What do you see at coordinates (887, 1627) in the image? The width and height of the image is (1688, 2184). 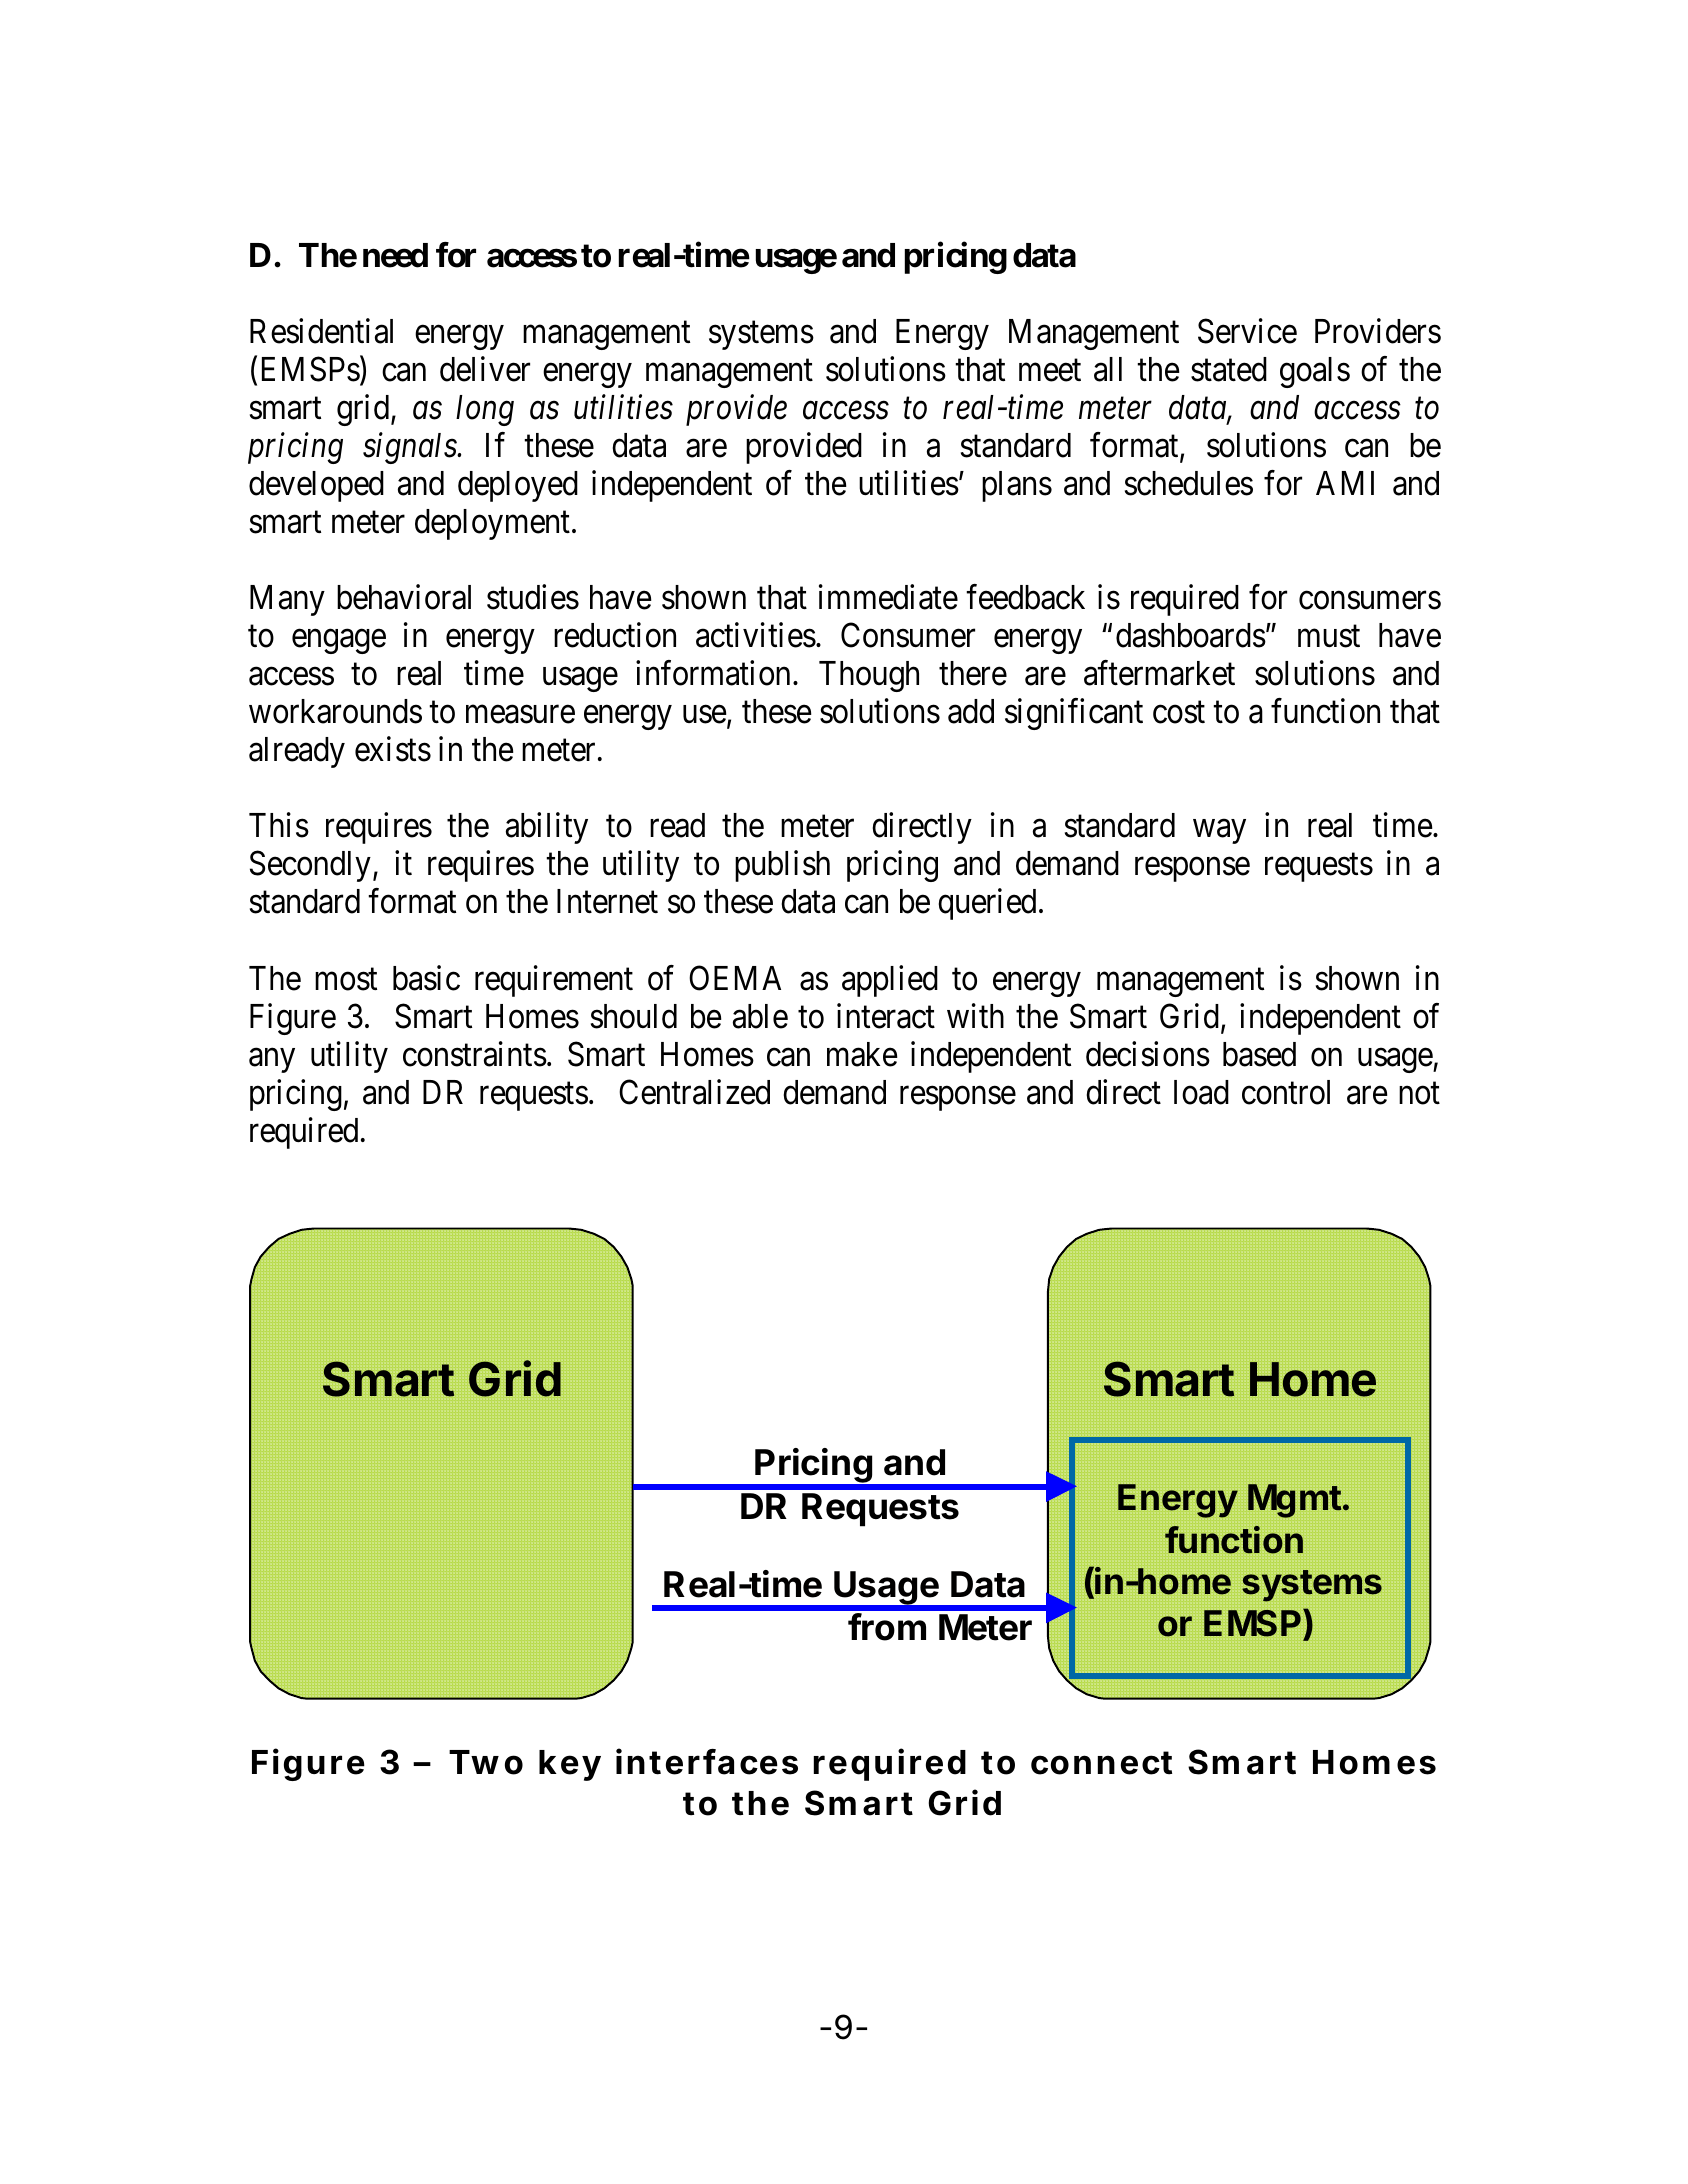 I see `from` at bounding box center [887, 1627].
